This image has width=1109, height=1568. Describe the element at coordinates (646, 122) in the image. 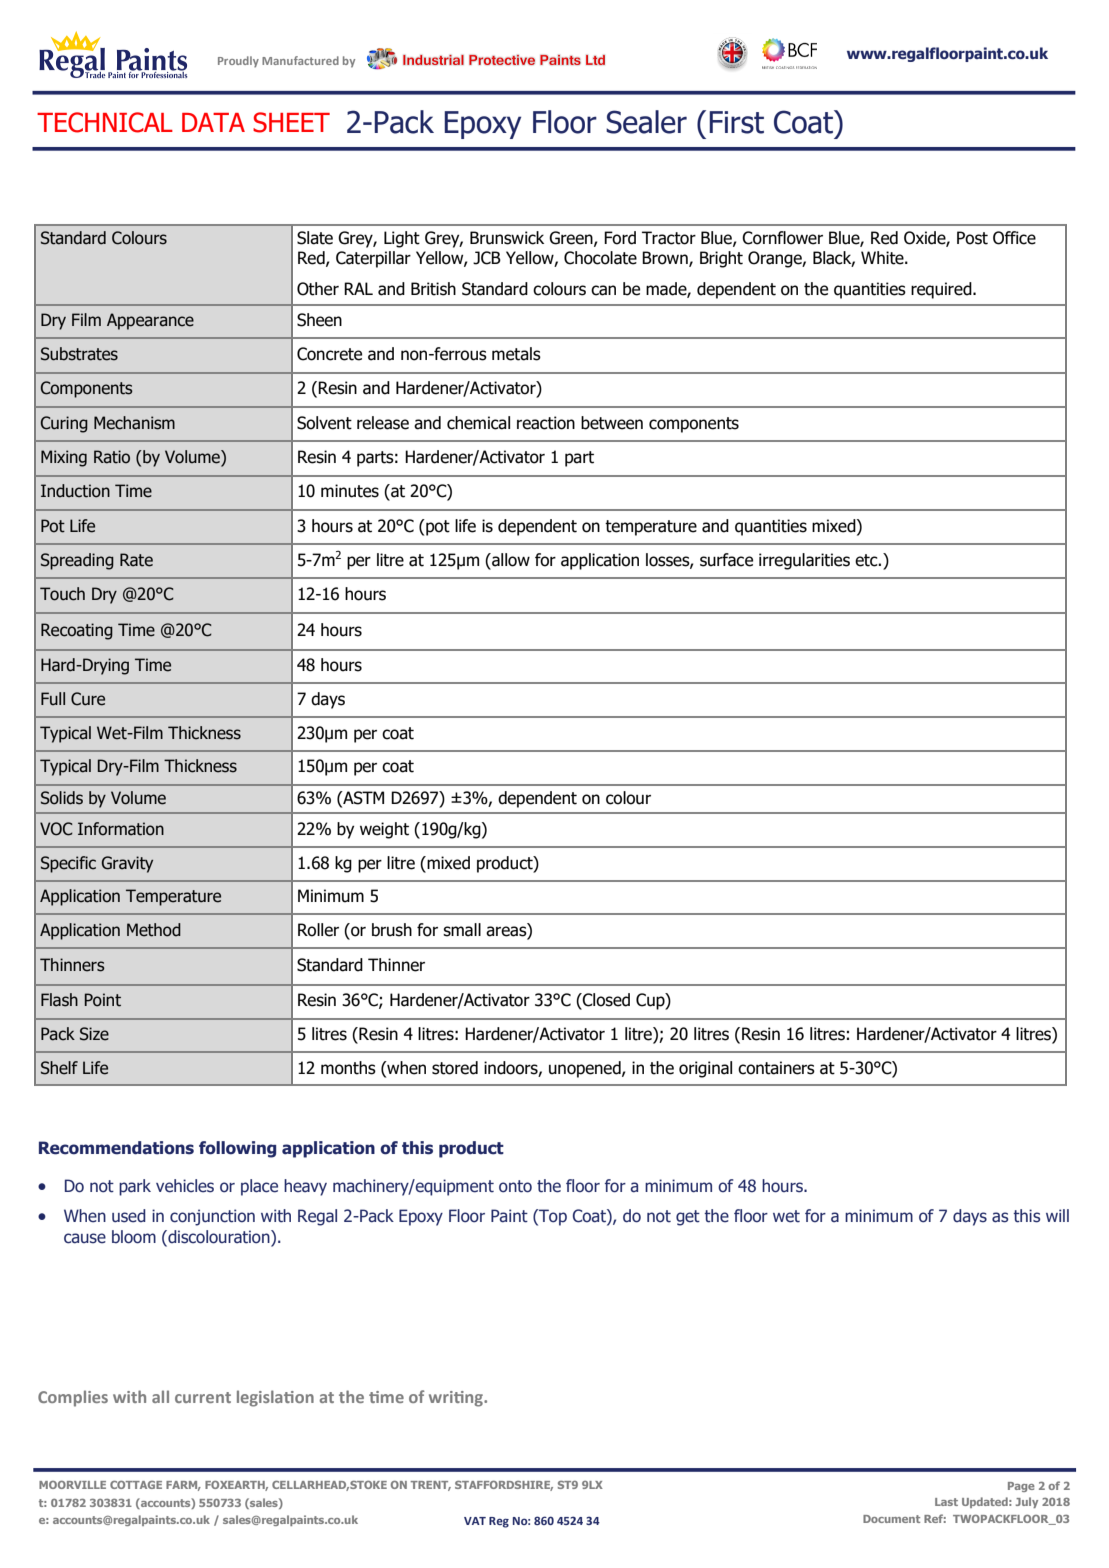

I see `Sealer` at that location.
